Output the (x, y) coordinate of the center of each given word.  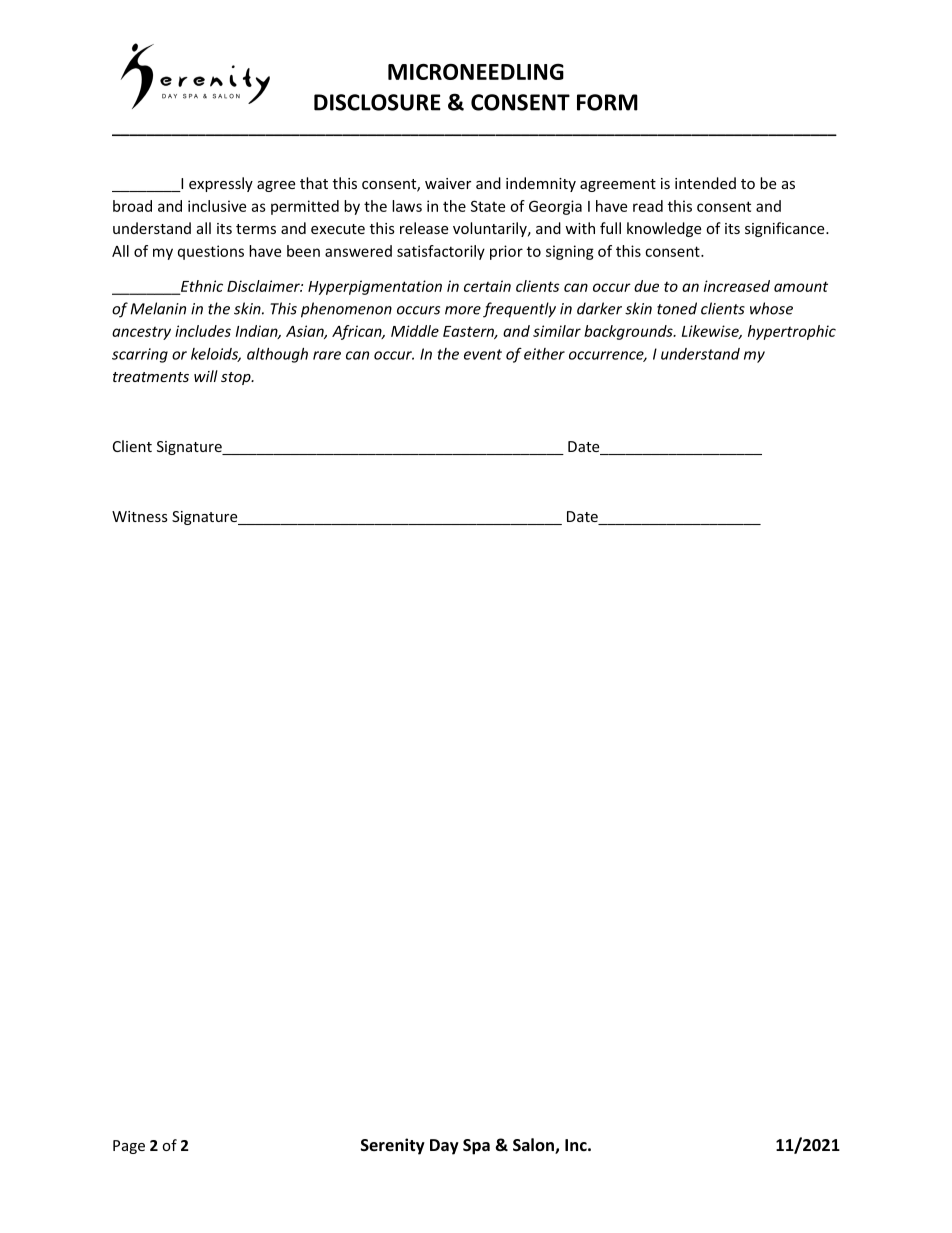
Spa (476, 1147)
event (483, 354)
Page (129, 1147)
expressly (221, 184)
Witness (140, 516)
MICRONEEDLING (476, 72)
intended (705, 183)
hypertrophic (792, 332)
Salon (534, 1146)
